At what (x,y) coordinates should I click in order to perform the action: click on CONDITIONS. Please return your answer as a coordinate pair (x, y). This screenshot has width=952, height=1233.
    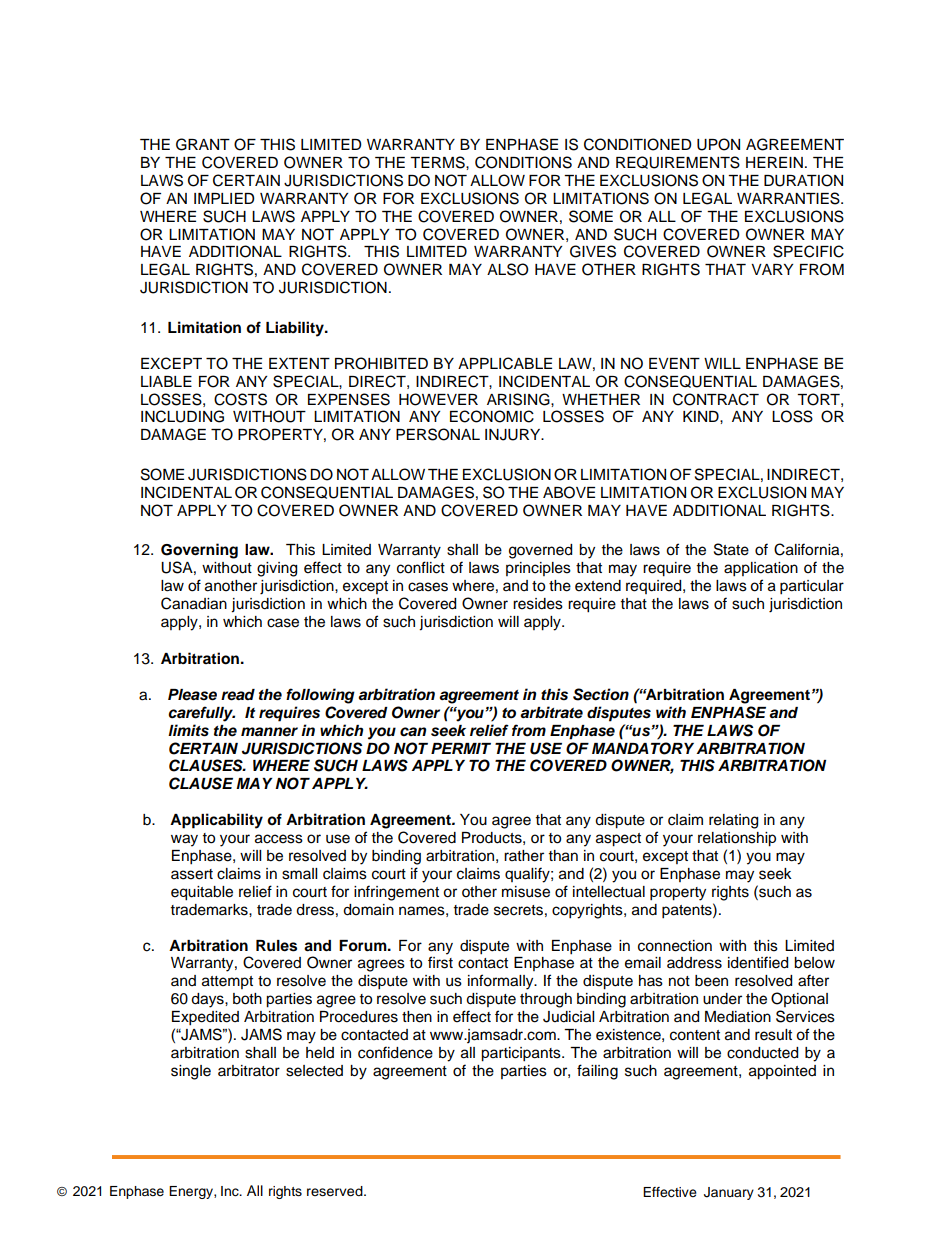
    Looking at the image, I should click on (523, 162).
